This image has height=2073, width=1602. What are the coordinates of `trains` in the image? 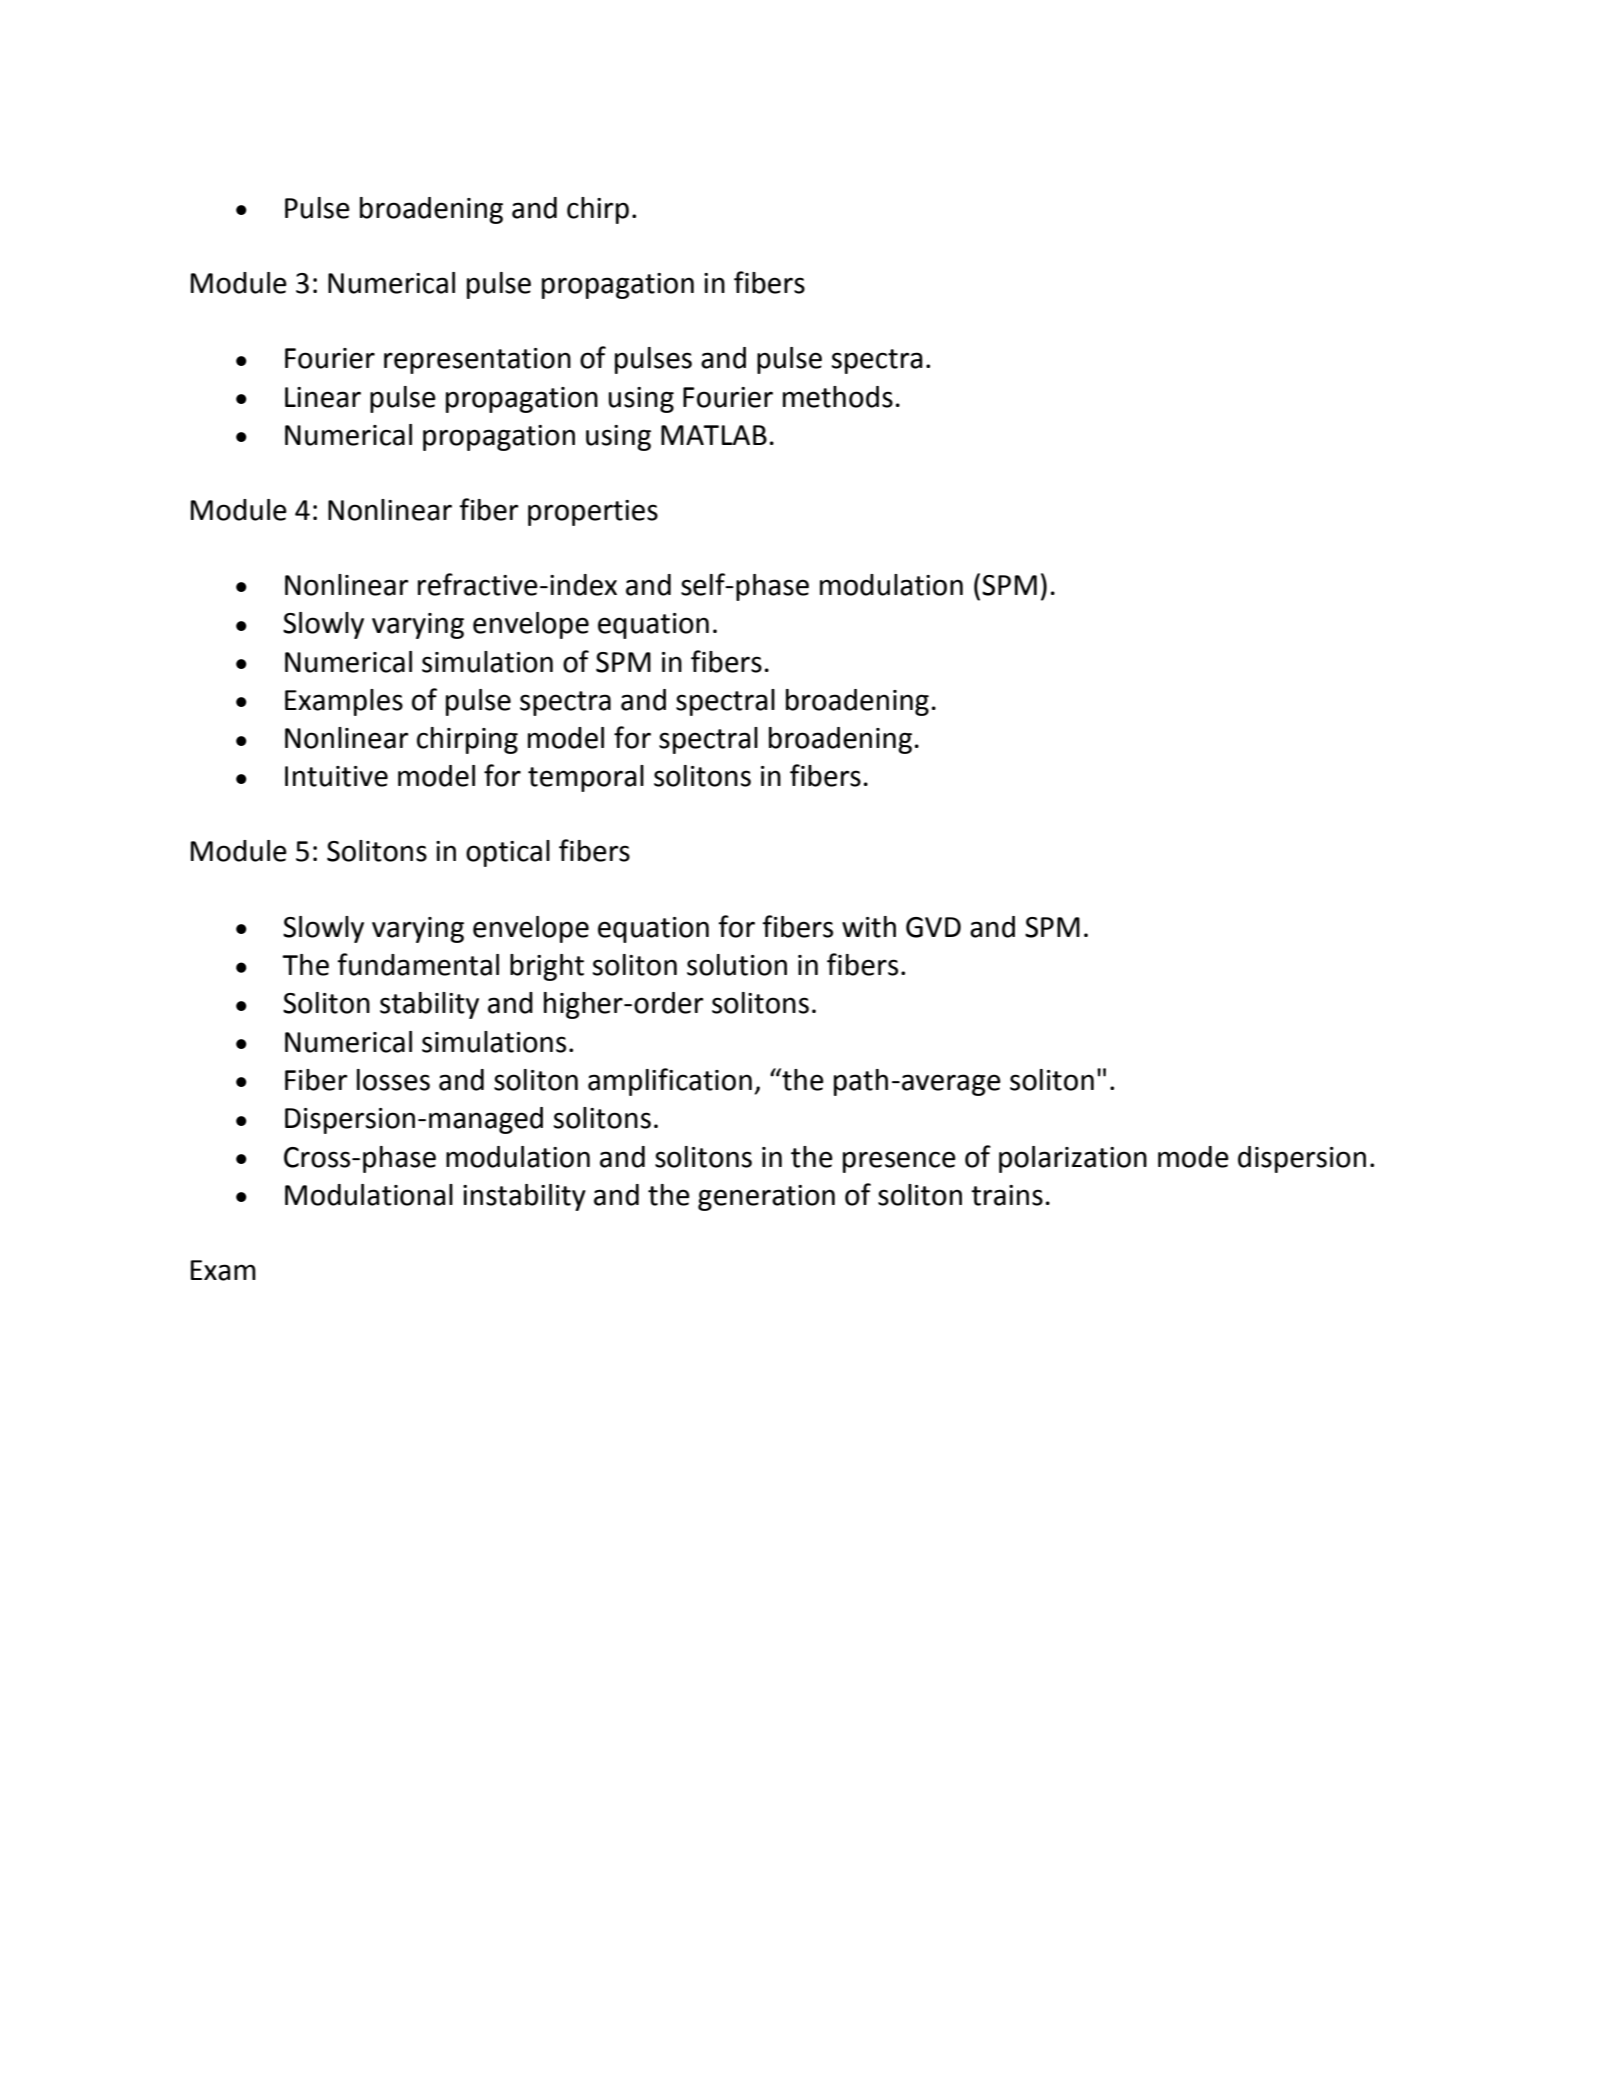 It's located at (1007, 1195).
